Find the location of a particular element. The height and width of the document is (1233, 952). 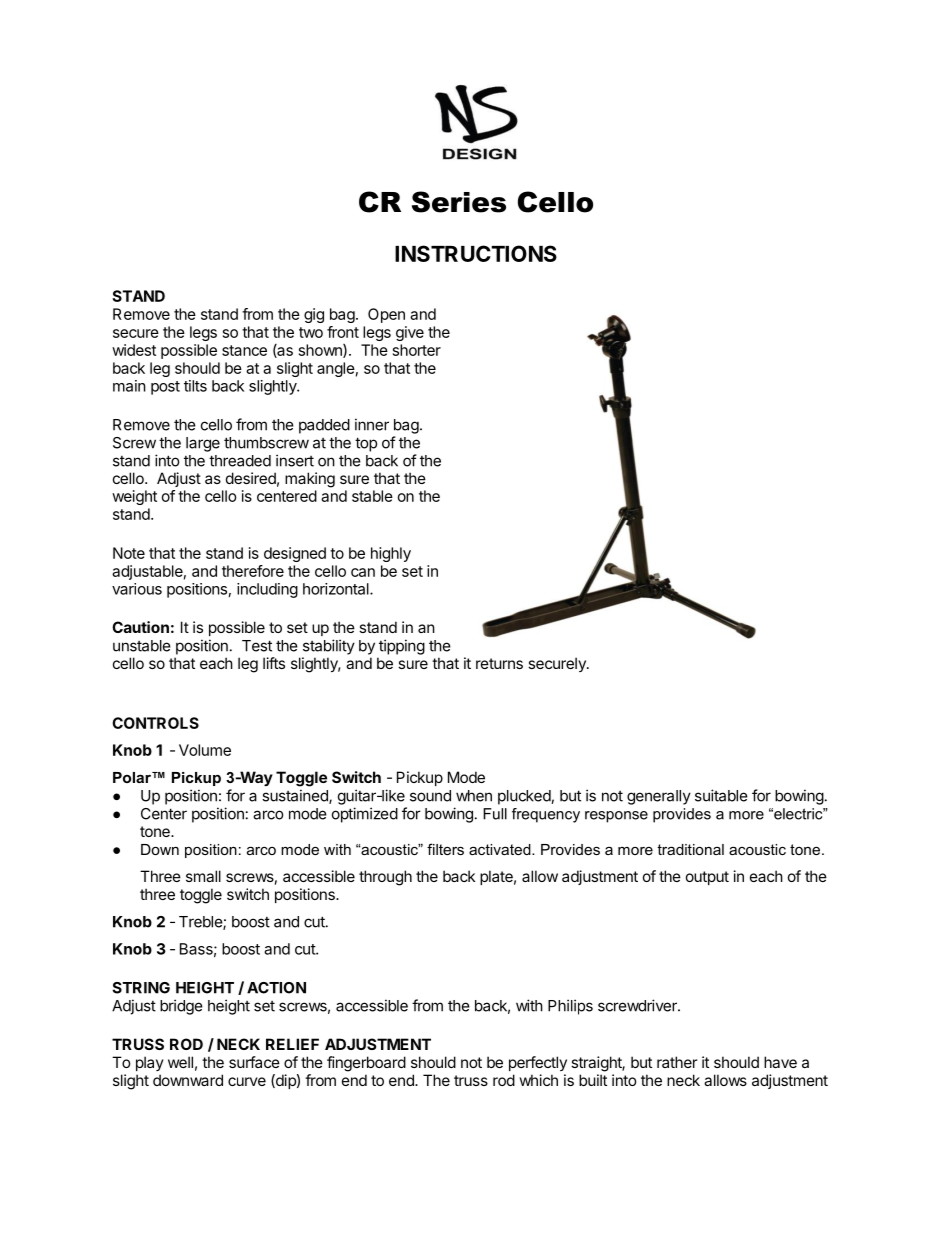

gig is located at coordinates (314, 315).
